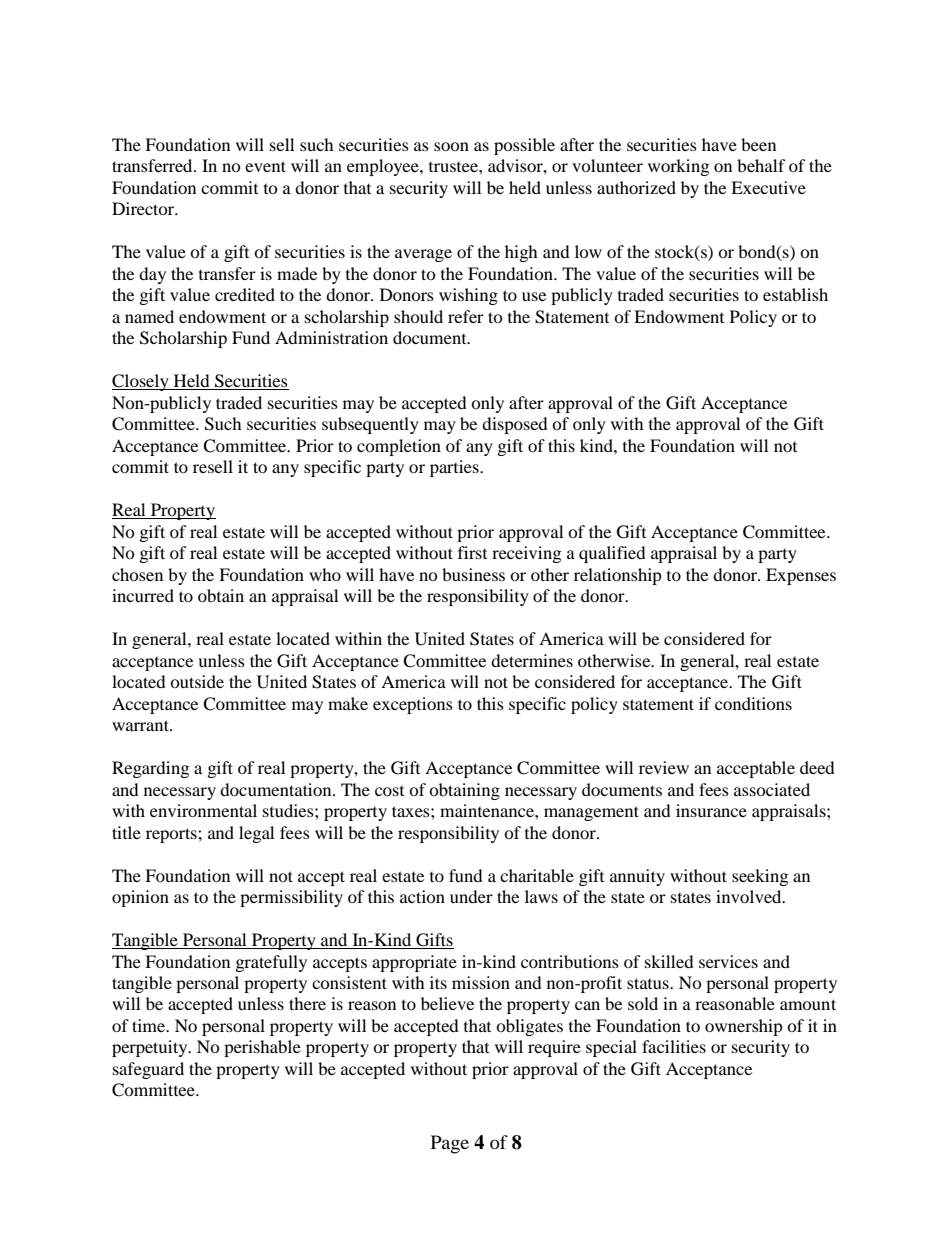 This screenshot has width=952, height=1233. I want to click on facilities, so click(674, 1046).
